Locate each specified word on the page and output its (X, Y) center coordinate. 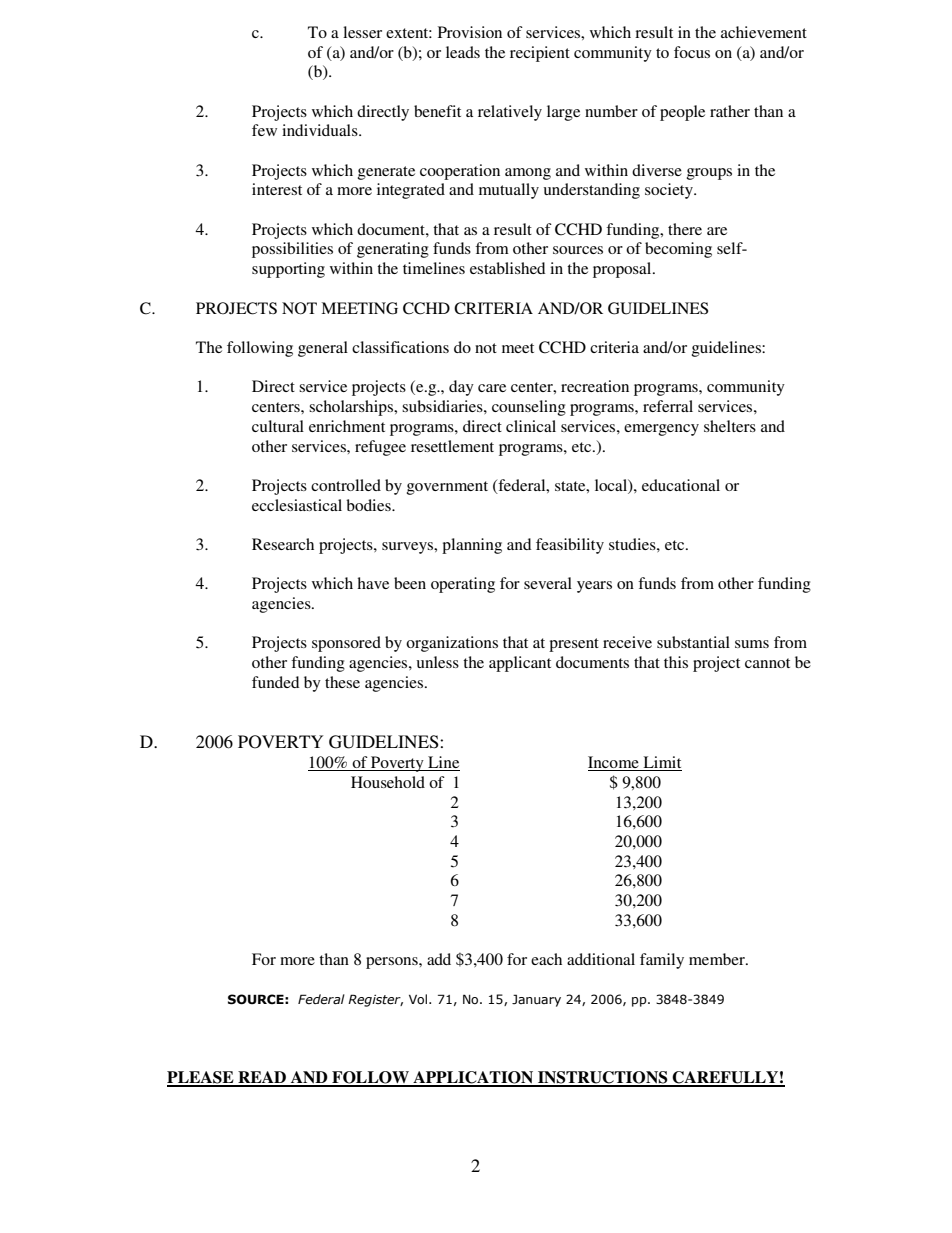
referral (668, 406)
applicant (520, 664)
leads (463, 52)
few (264, 130)
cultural (278, 426)
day (461, 388)
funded (275, 682)
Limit (661, 763)
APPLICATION (473, 1078)
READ (262, 1078)
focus (692, 52)
